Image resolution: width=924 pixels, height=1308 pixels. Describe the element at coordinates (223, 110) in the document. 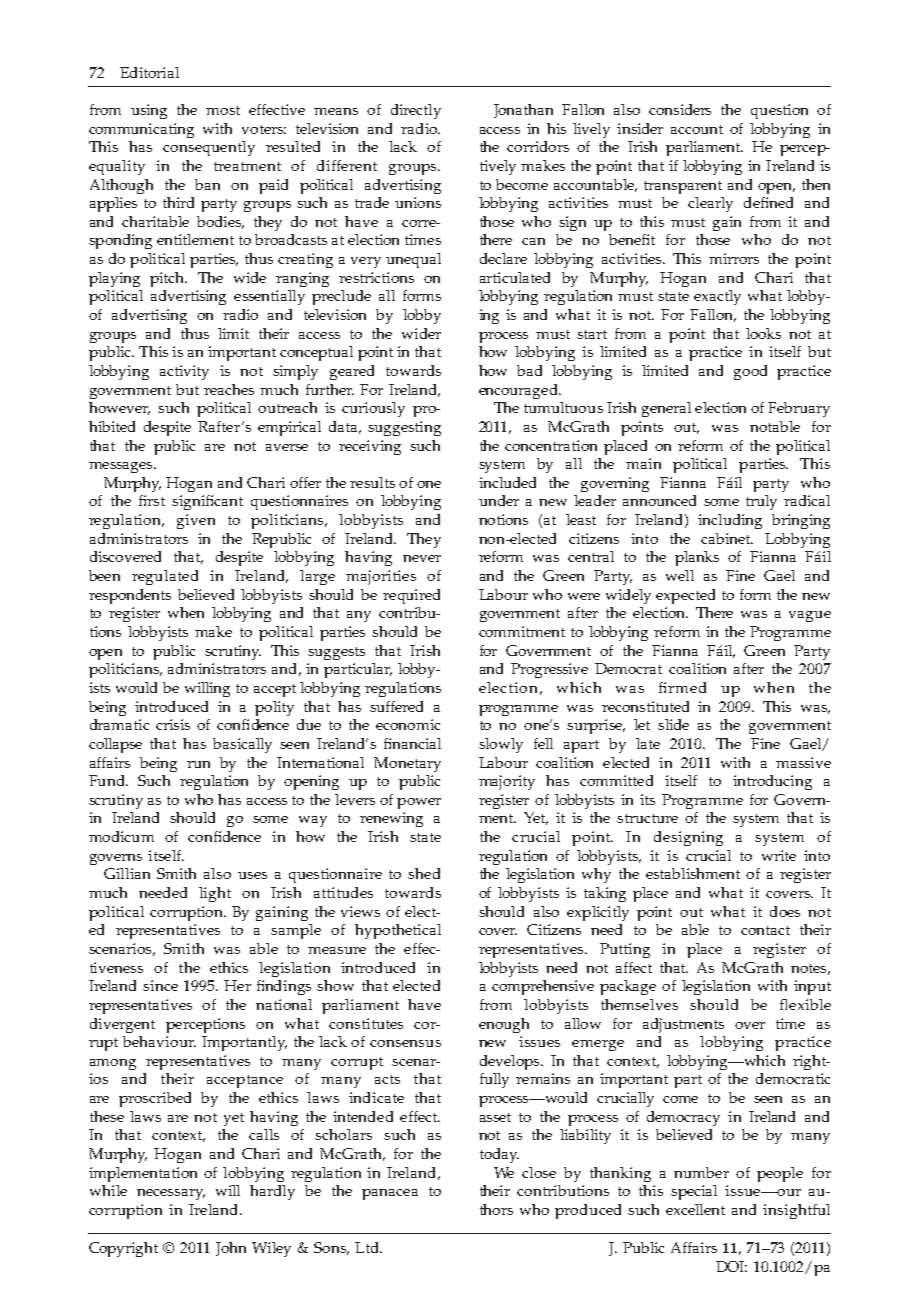

I see `most` at that location.
